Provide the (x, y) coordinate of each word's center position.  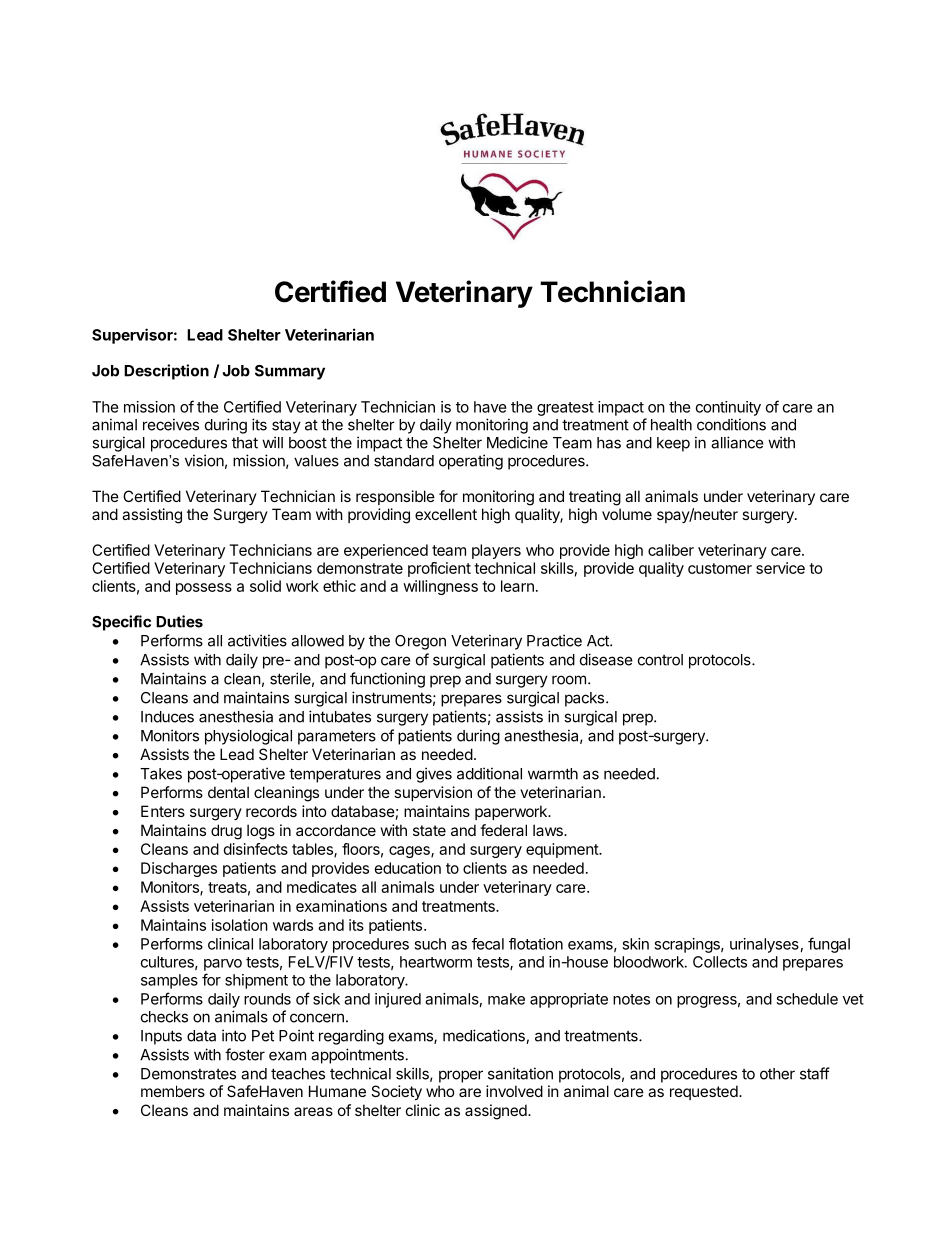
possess (204, 589)
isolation (240, 925)
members (173, 1091)
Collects (720, 962)
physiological (248, 737)
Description (166, 372)
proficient (439, 569)
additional (489, 773)
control (660, 660)
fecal (488, 944)
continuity (728, 408)
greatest (565, 409)
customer (720, 568)
